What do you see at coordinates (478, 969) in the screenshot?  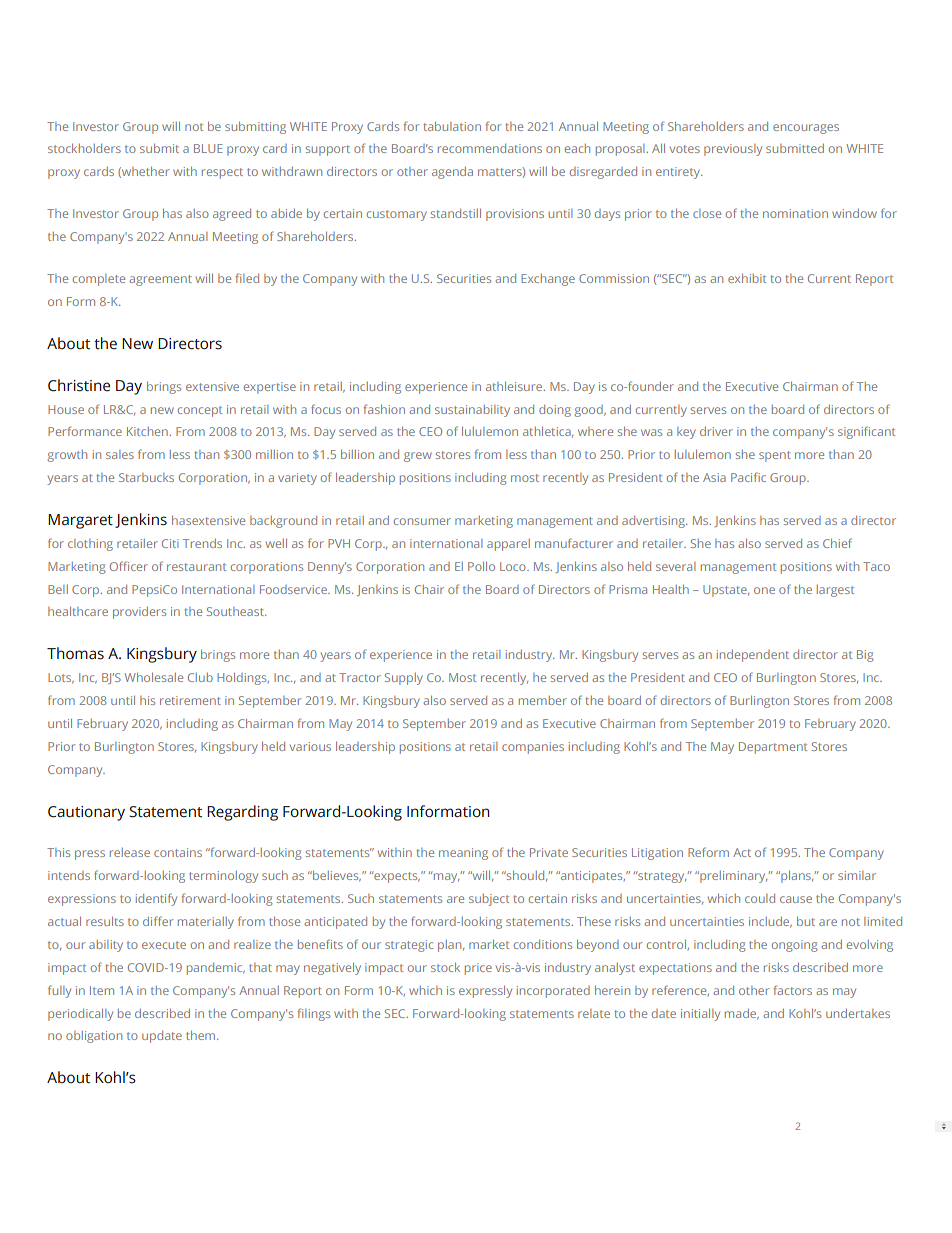 I see `price` at bounding box center [478, 969].
